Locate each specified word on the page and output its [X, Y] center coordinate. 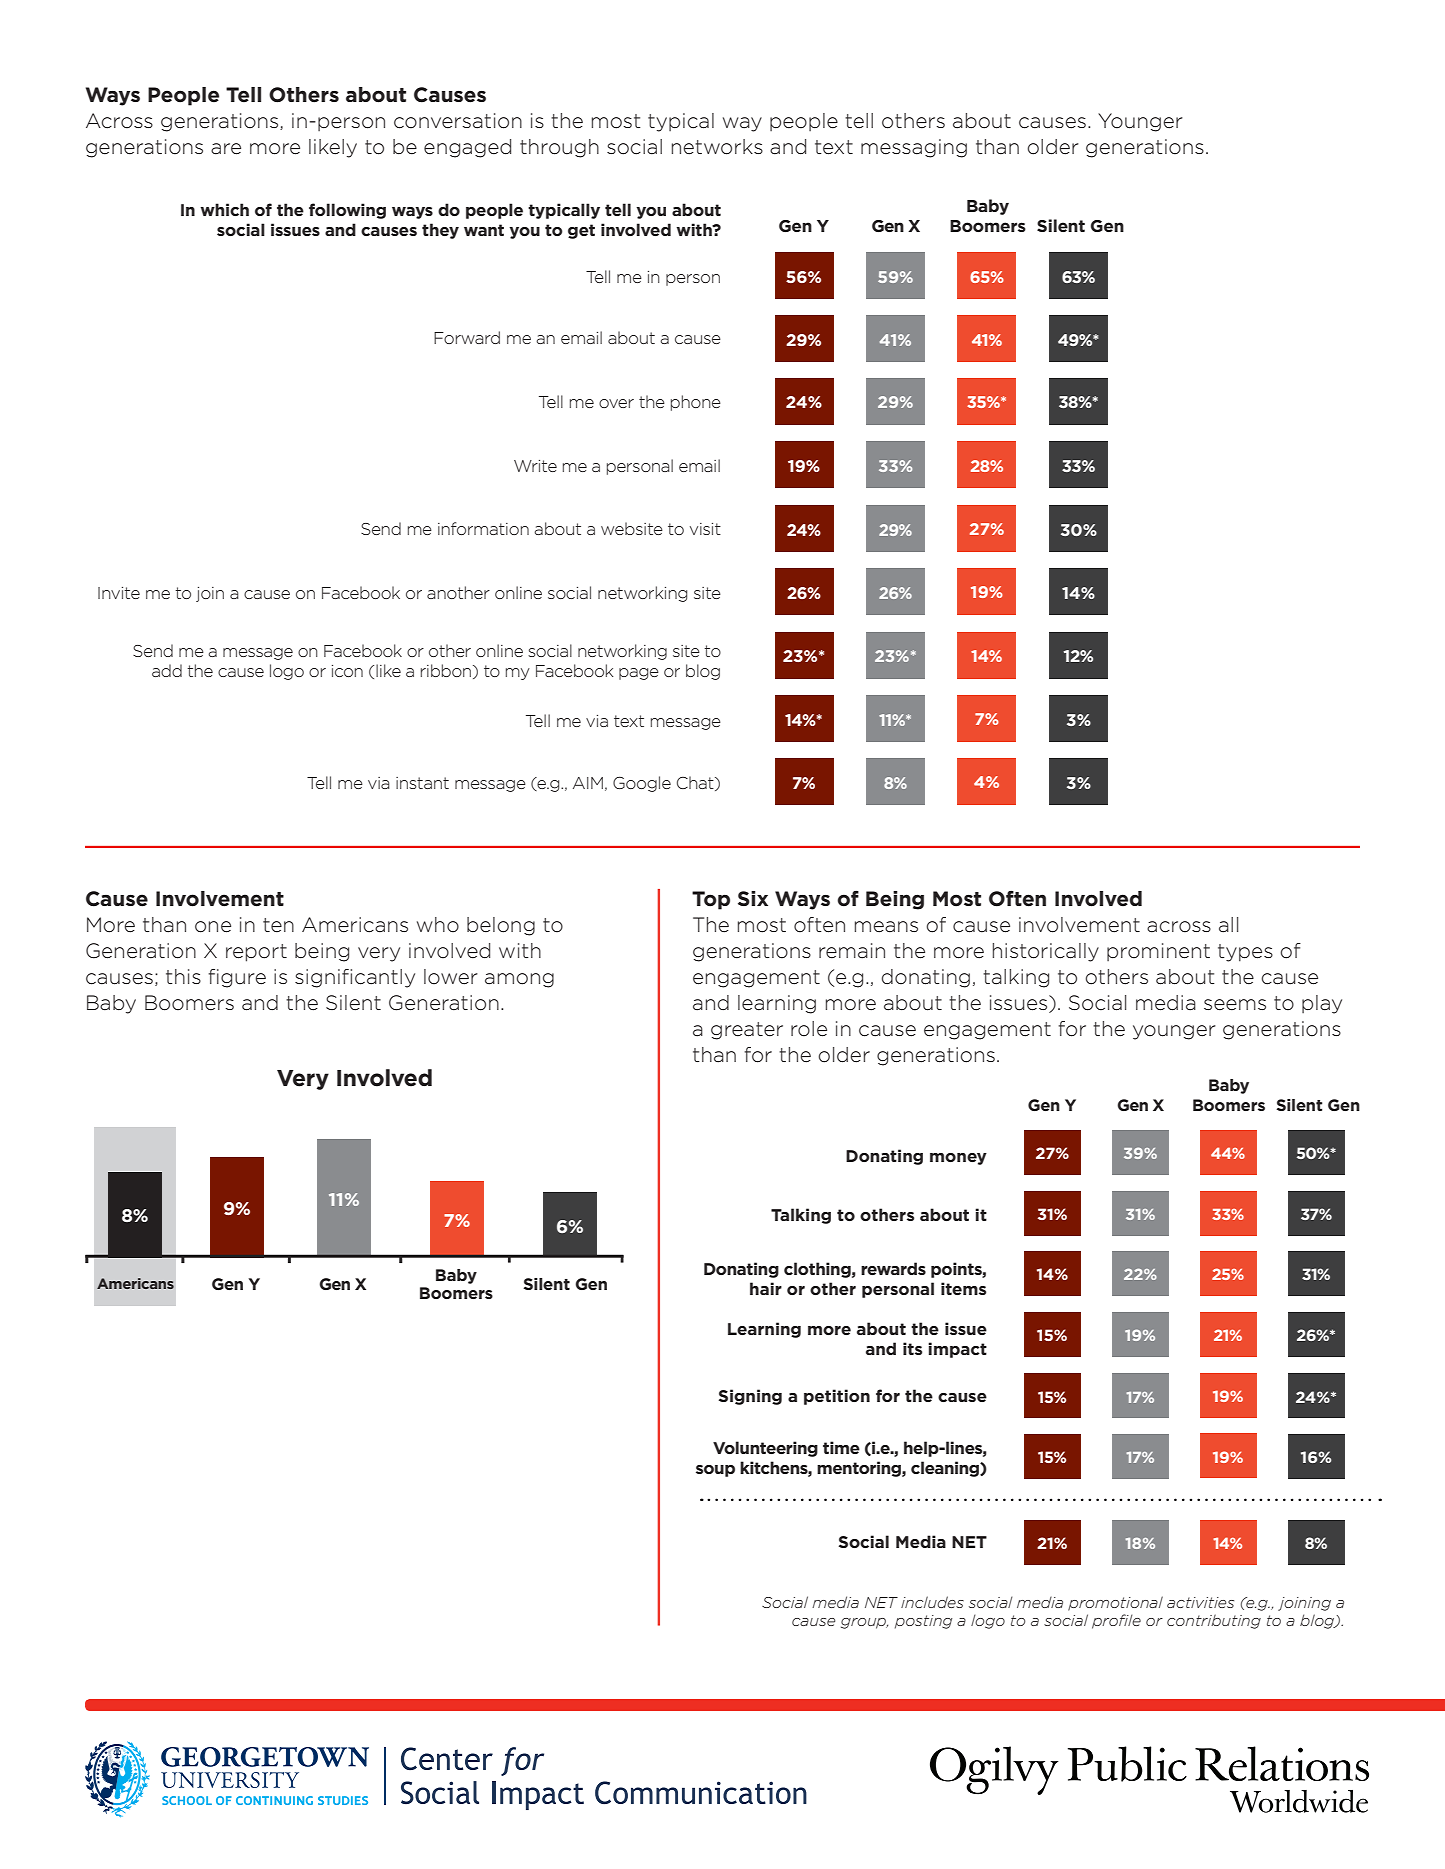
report [256, 953]
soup [715, 1471]
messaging [914, 148]
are [226, 149]
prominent [1158, 952]
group [864, 1623]
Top [711, 900]
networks [717, 147]
